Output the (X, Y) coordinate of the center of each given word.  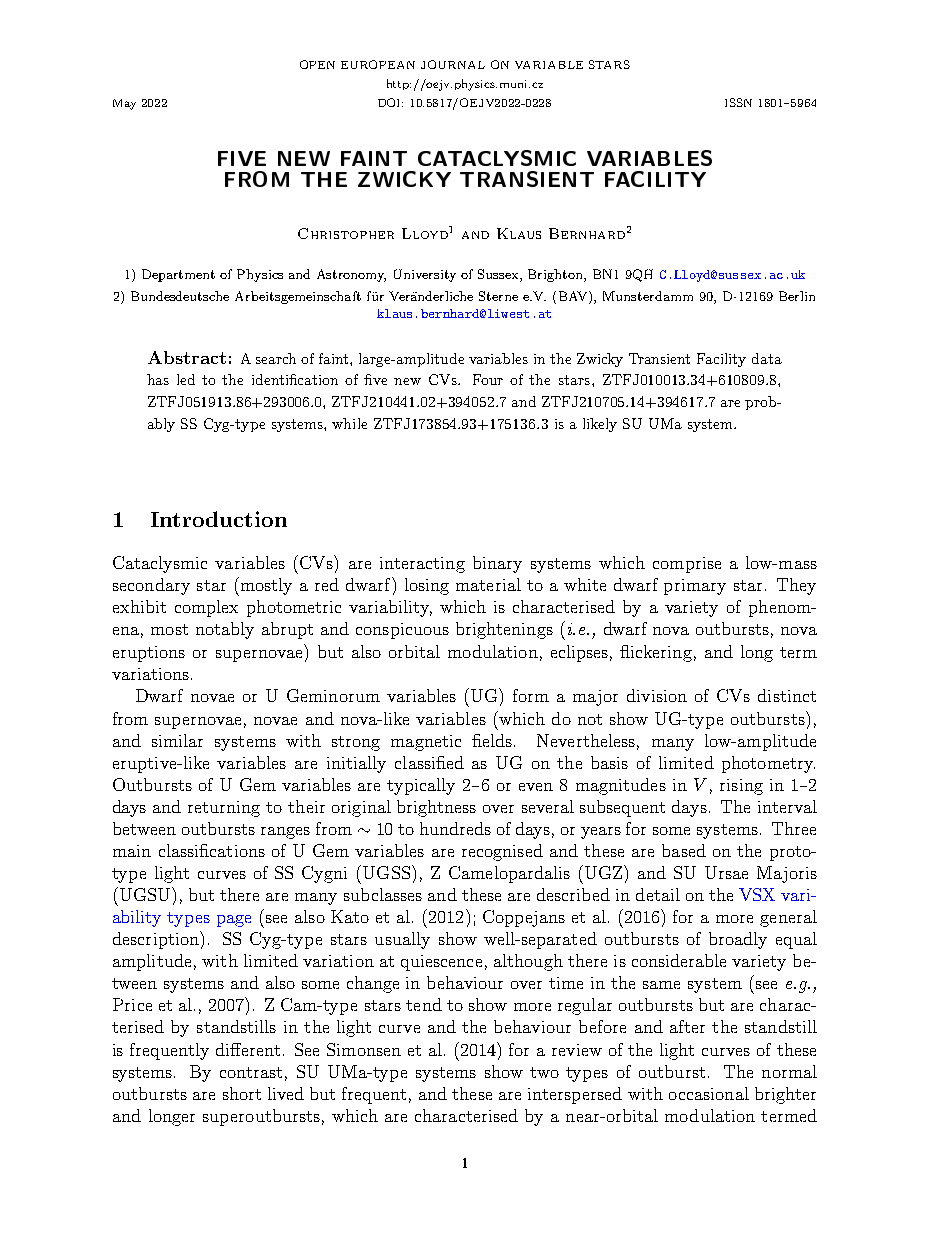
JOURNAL (453, 64)
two (544, 1072)
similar (177, 740)
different (248, 1049)
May (124, 104)
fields (492, 740)
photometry (768, 764)
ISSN (738, 102)
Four (488, 379)
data (767, 358)
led (186, 379)
